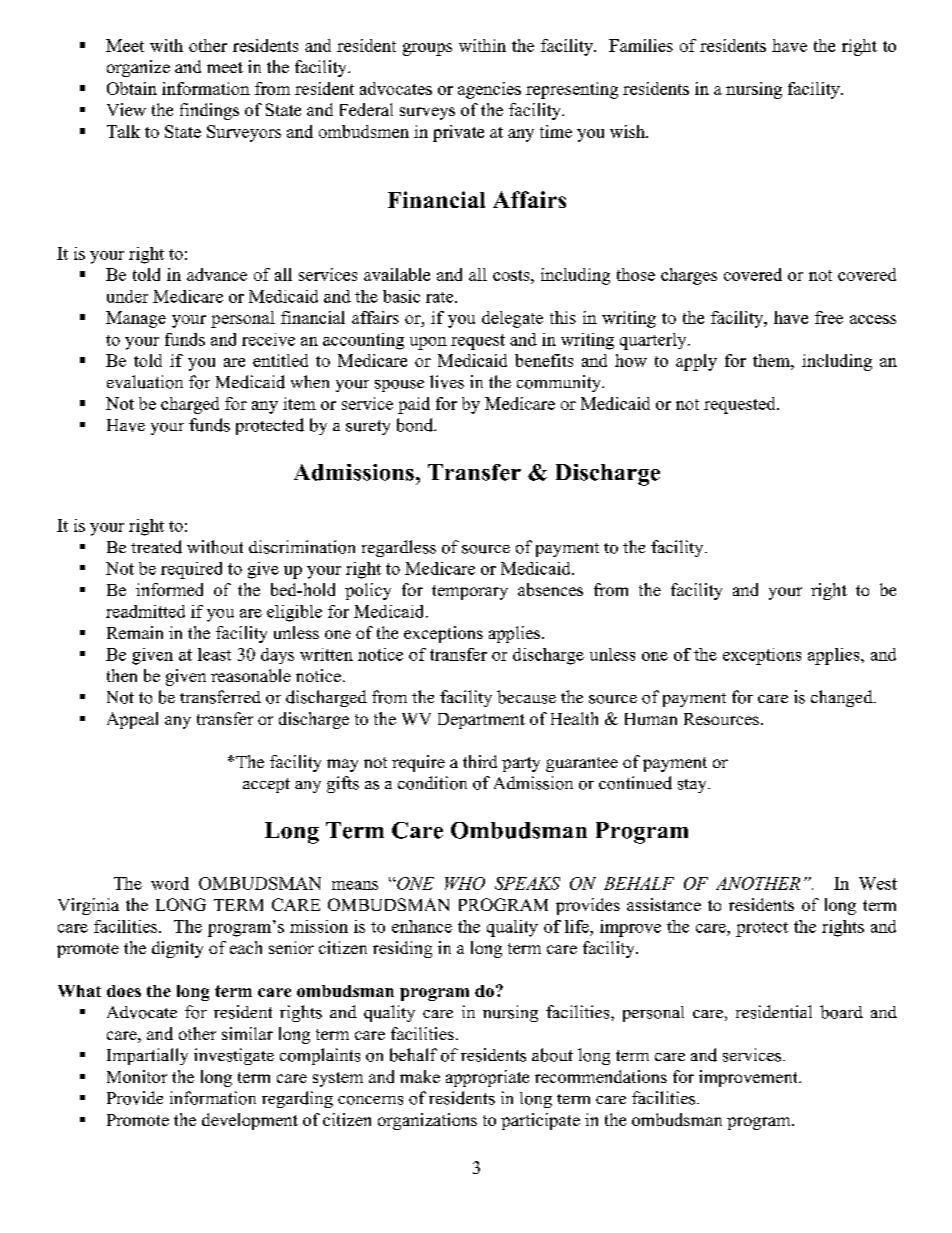 This screenshot has width=952, height=1233. Describe the element at coordinates (470, 592) in the screenshot. I see `temporary` at that location.
